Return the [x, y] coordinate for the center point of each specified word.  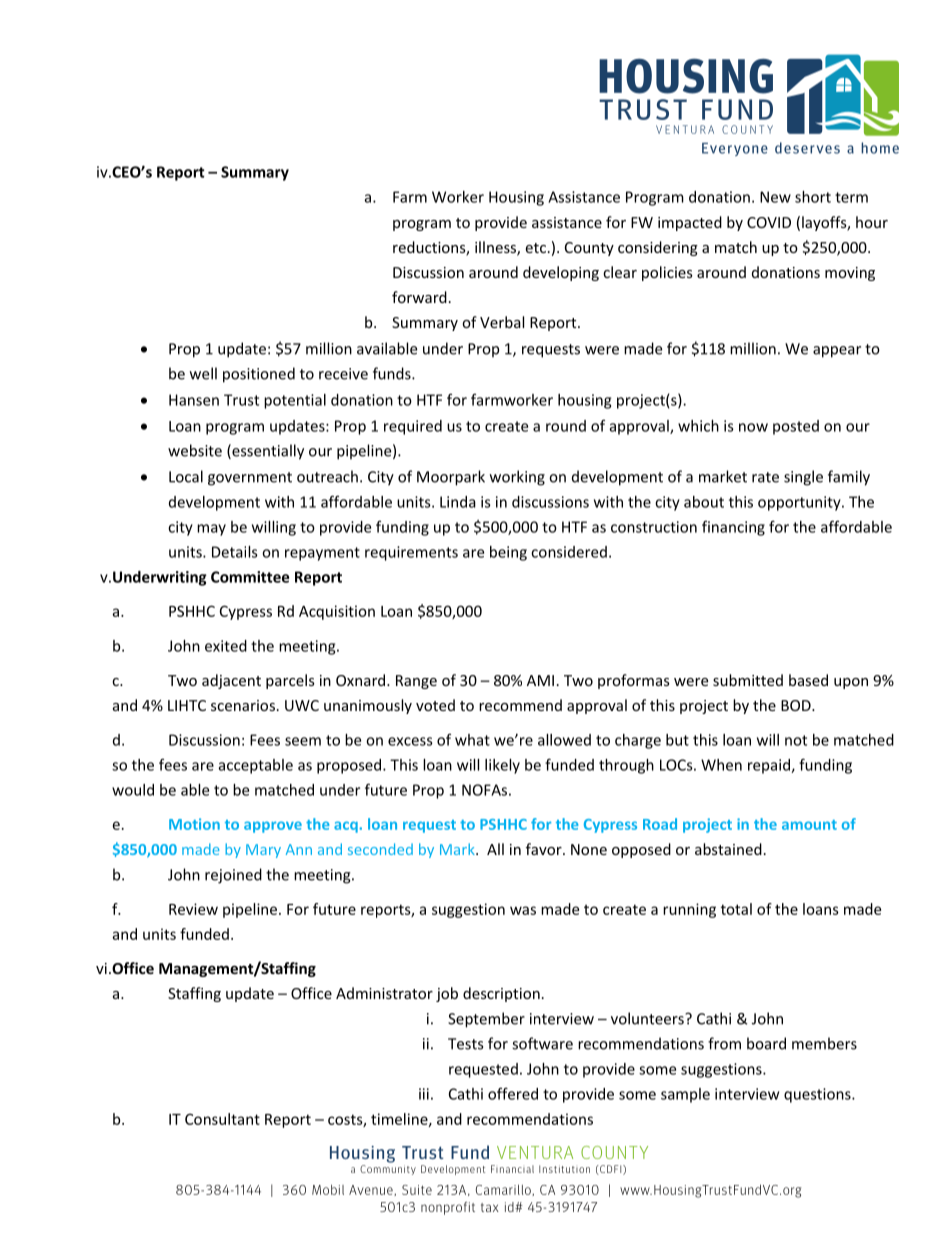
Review [193, 909]
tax [490, 1207]
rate [765, 477]
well [203, 373]
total [736, 909]
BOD [797, 705]
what [472, 740]
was [523, 910]
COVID [769, 222]
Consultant [222, 1119]
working [517, 478]
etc [535, 248]
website [195, 450]
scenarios [243, 705]
